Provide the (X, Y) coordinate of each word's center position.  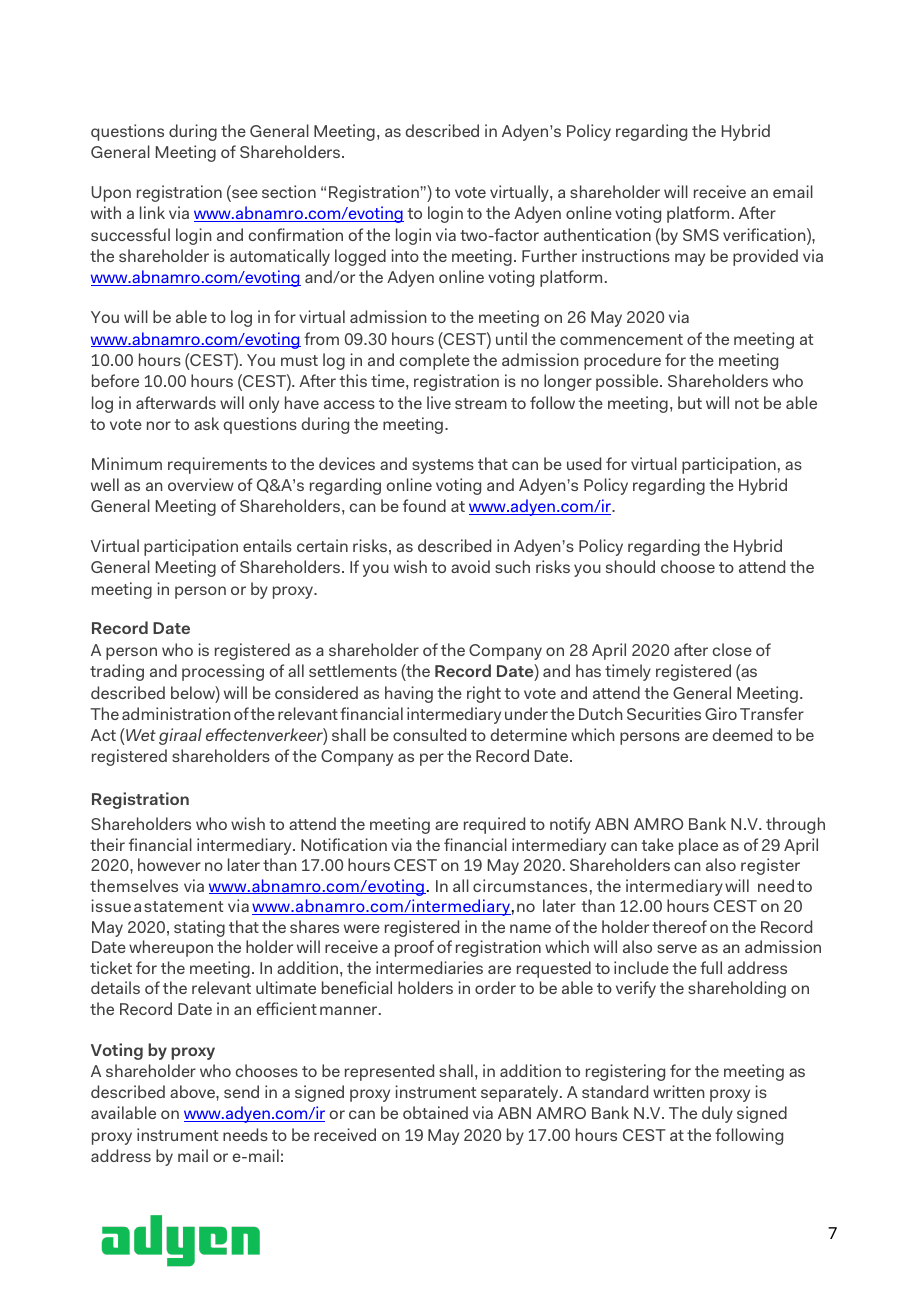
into (405, 255)
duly (717, 1114)
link (152, 212)
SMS (701, 235)
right (484, 694)
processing (223, 672)
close (732, 649)
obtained (435, 1112)
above (193, 1091)
